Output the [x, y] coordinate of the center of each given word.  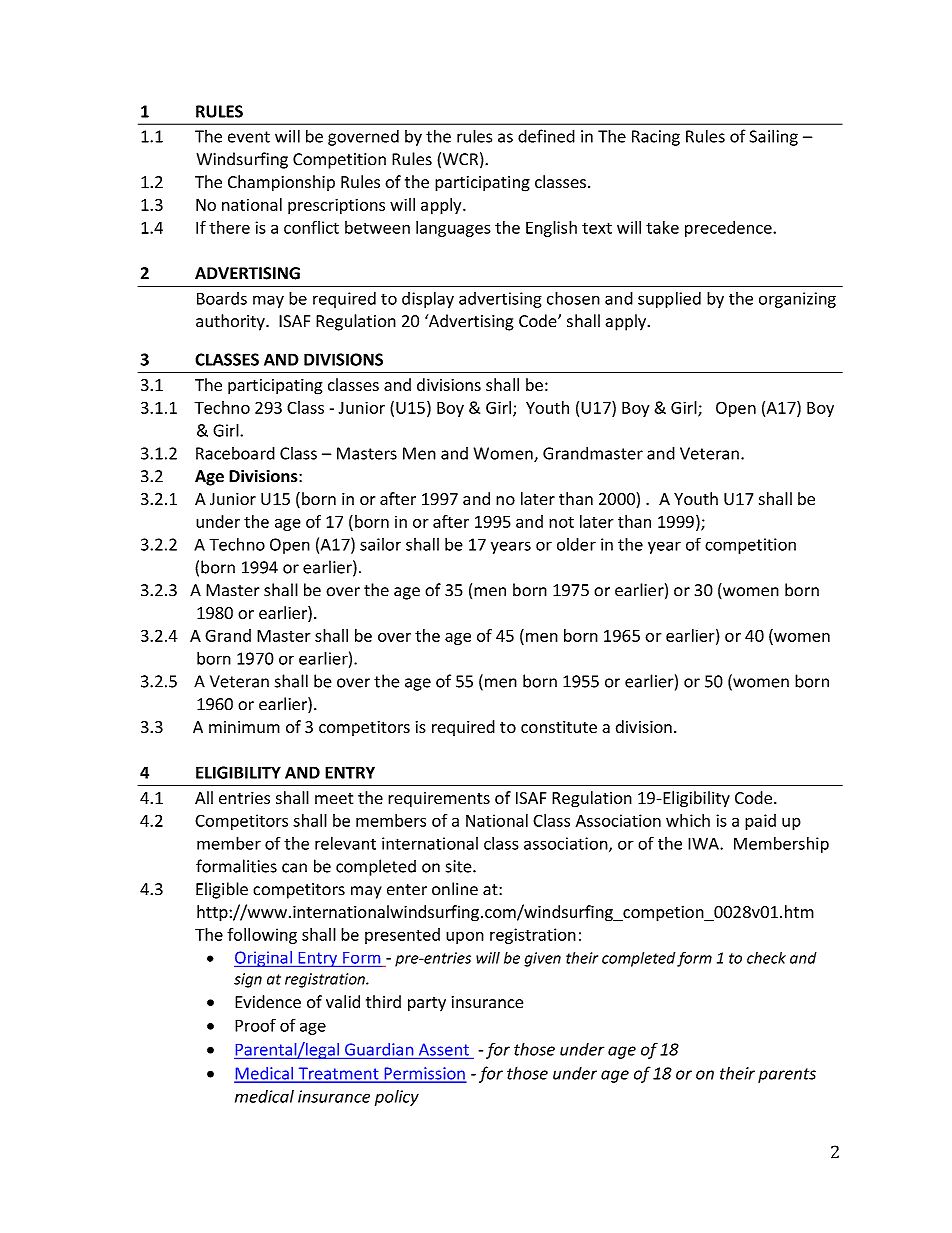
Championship [281, 183]
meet [334, 798]
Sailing [774, 137]
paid [760, 822]
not [561, 522]
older [576, 544]
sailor [380, 544]
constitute [559, 727]
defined [546, 136]
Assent [444, 1049]
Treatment [338, 1074]
